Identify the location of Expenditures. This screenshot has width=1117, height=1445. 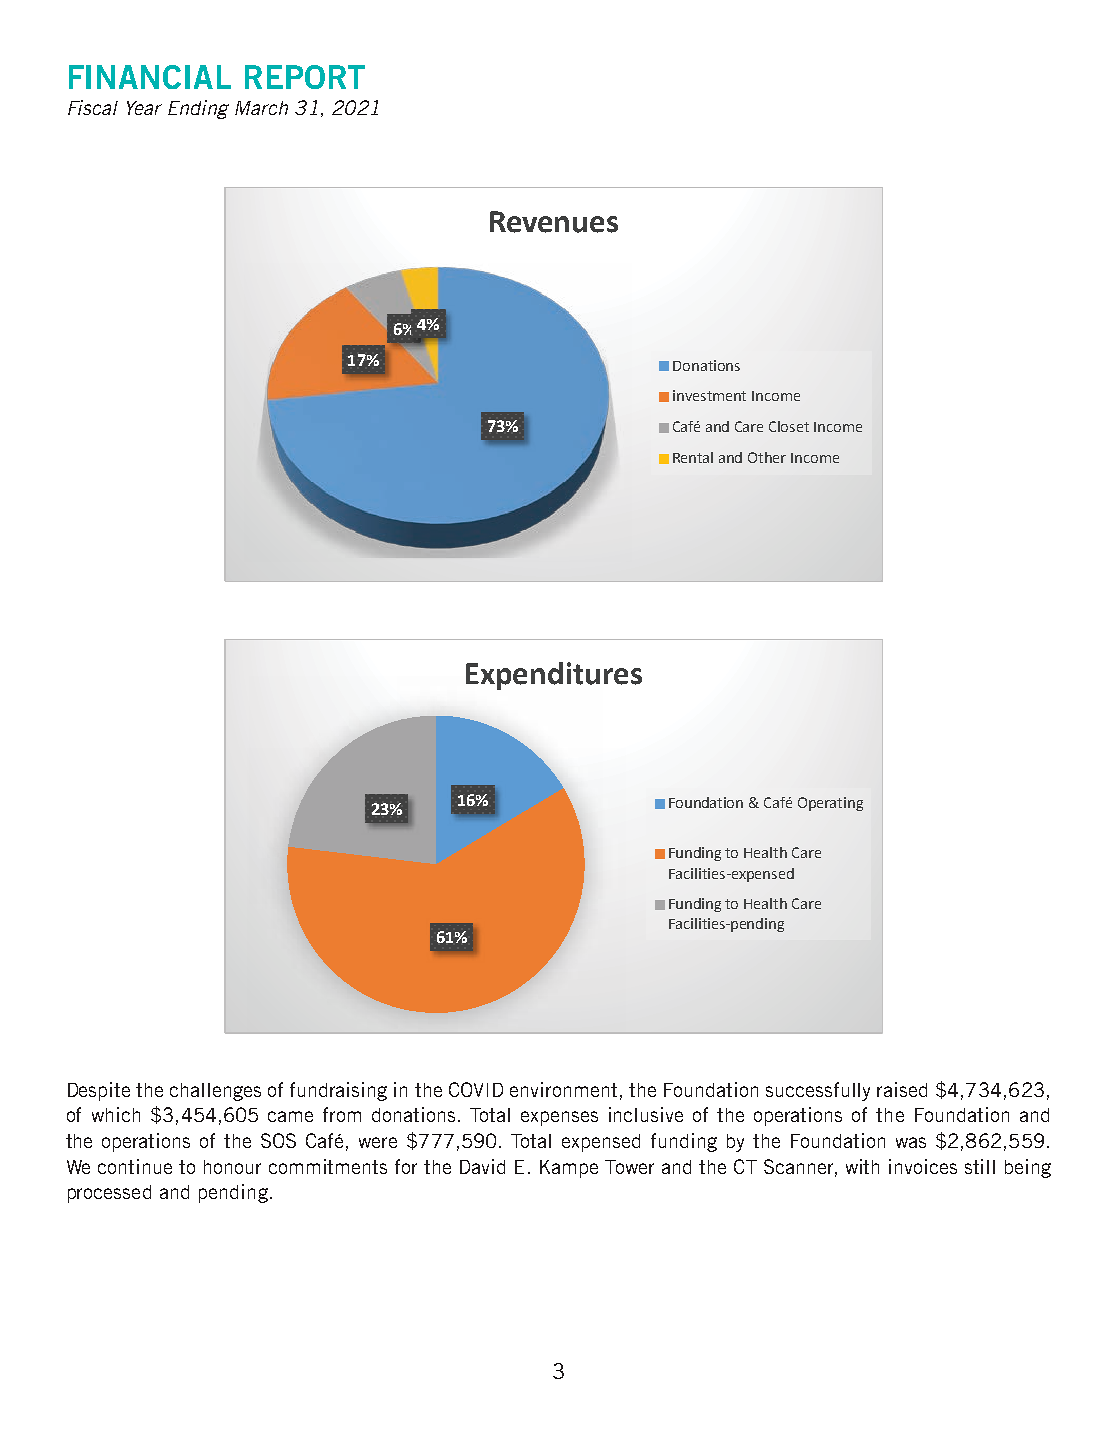
(554, 676).
